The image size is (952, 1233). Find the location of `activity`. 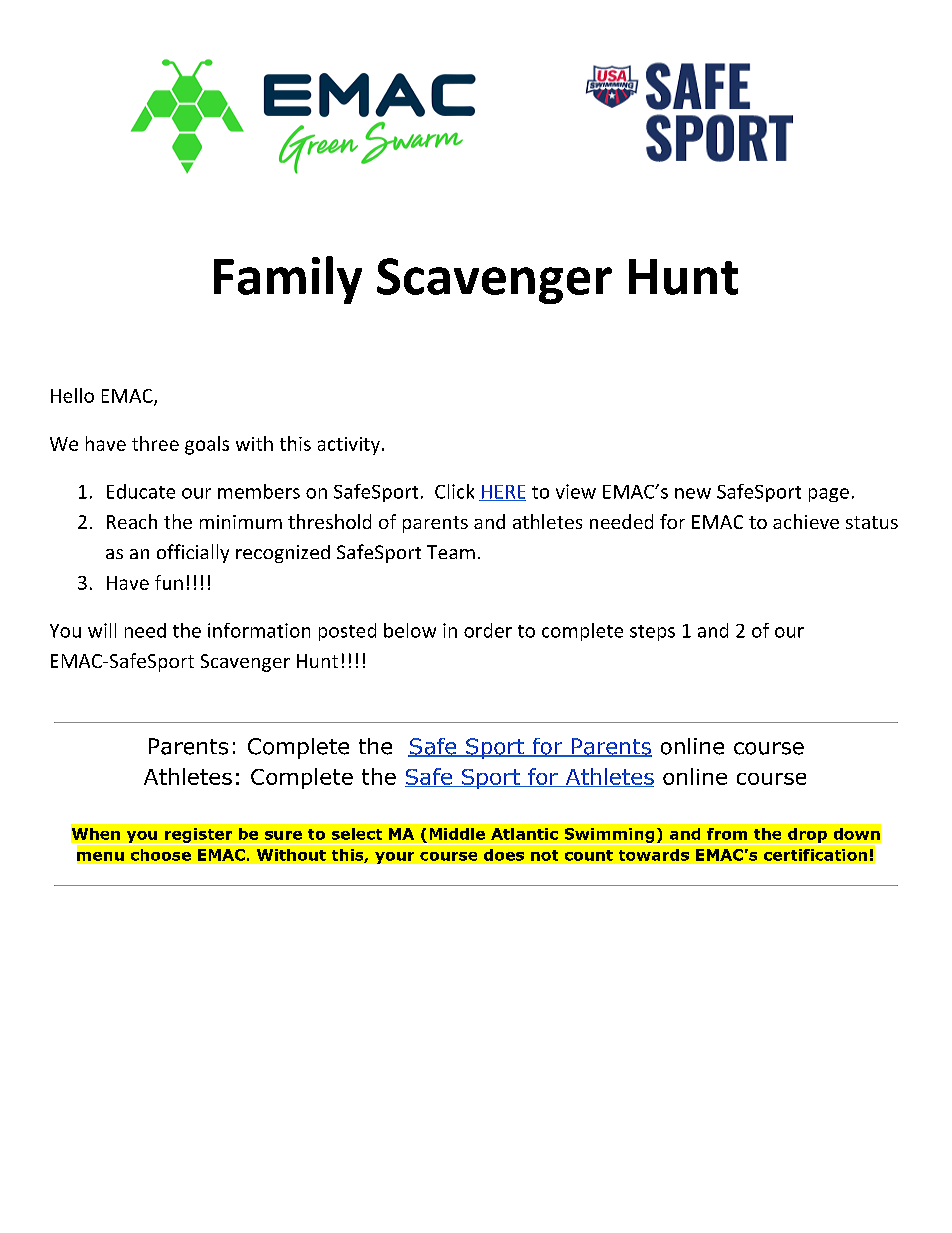

activity is located at coordinates (349, 446).
